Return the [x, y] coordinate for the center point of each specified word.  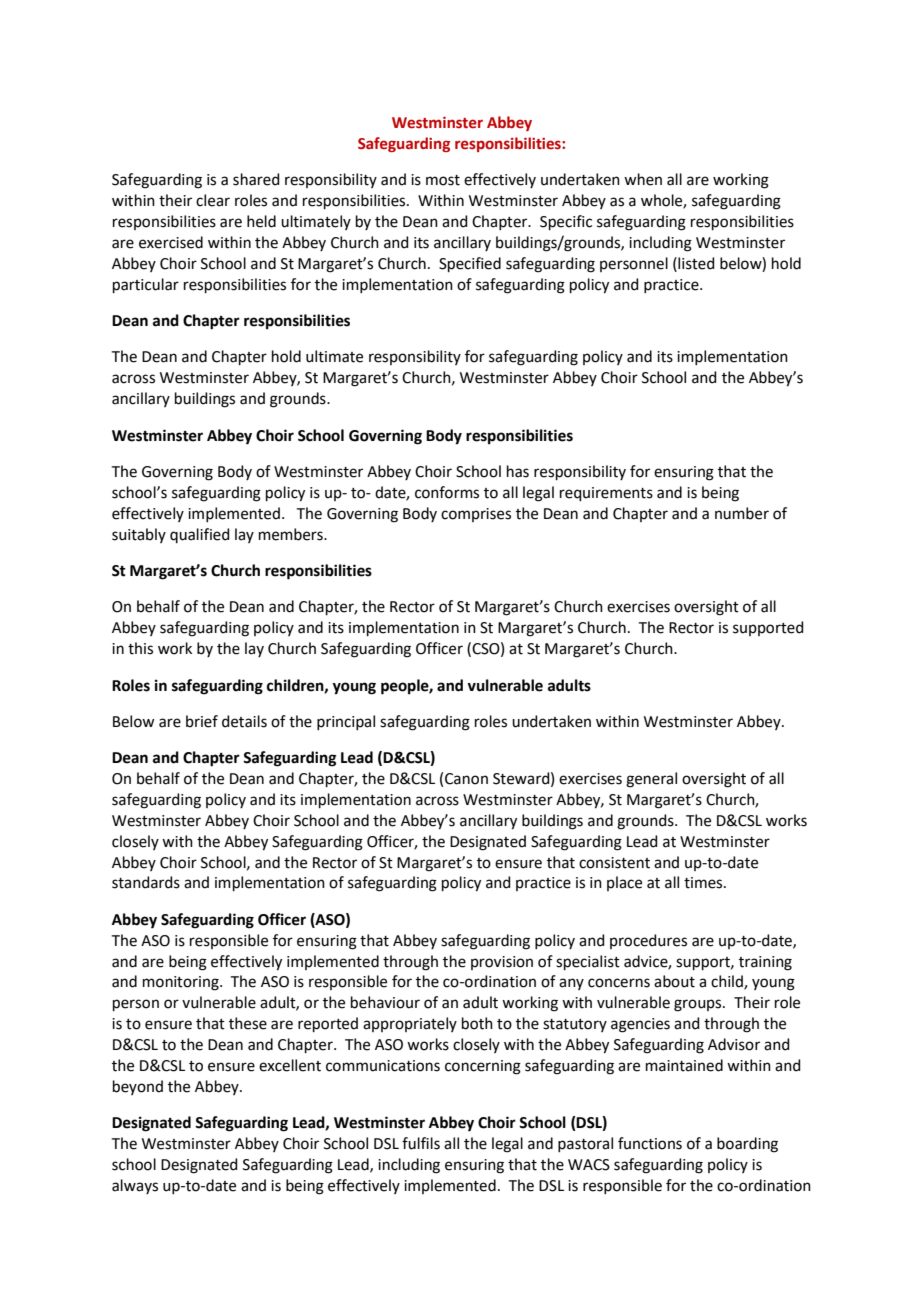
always [135, 1186]
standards [146, 882]
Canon [466, 779]
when [643, 179]
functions [650, 1143]
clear [213, 200]
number [742, 513]
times [704, 883]
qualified [200, 535]
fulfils [421, 1143]
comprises [476, 515]
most [443, 180]
